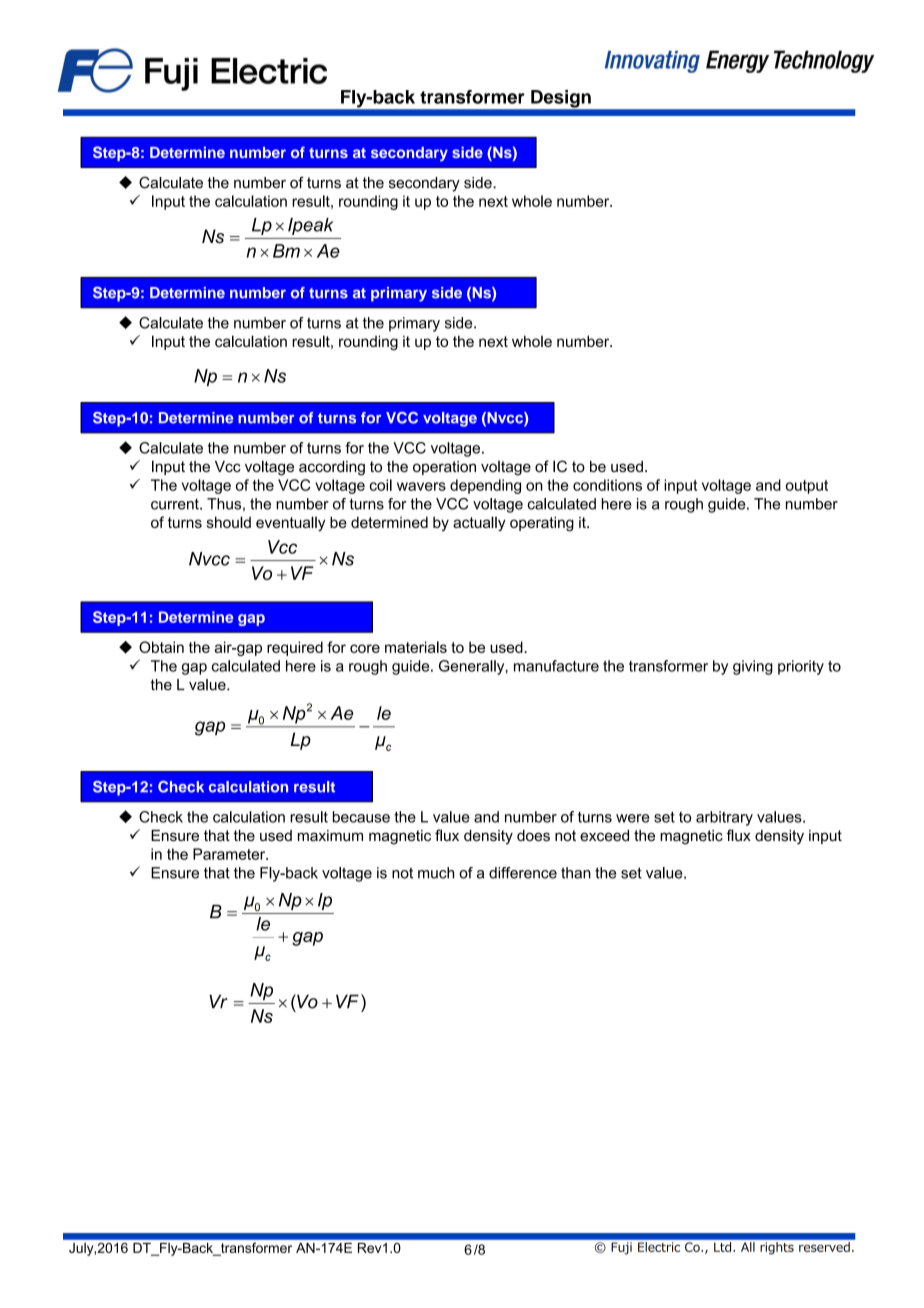  I want to click on current, so click(176, 504).
